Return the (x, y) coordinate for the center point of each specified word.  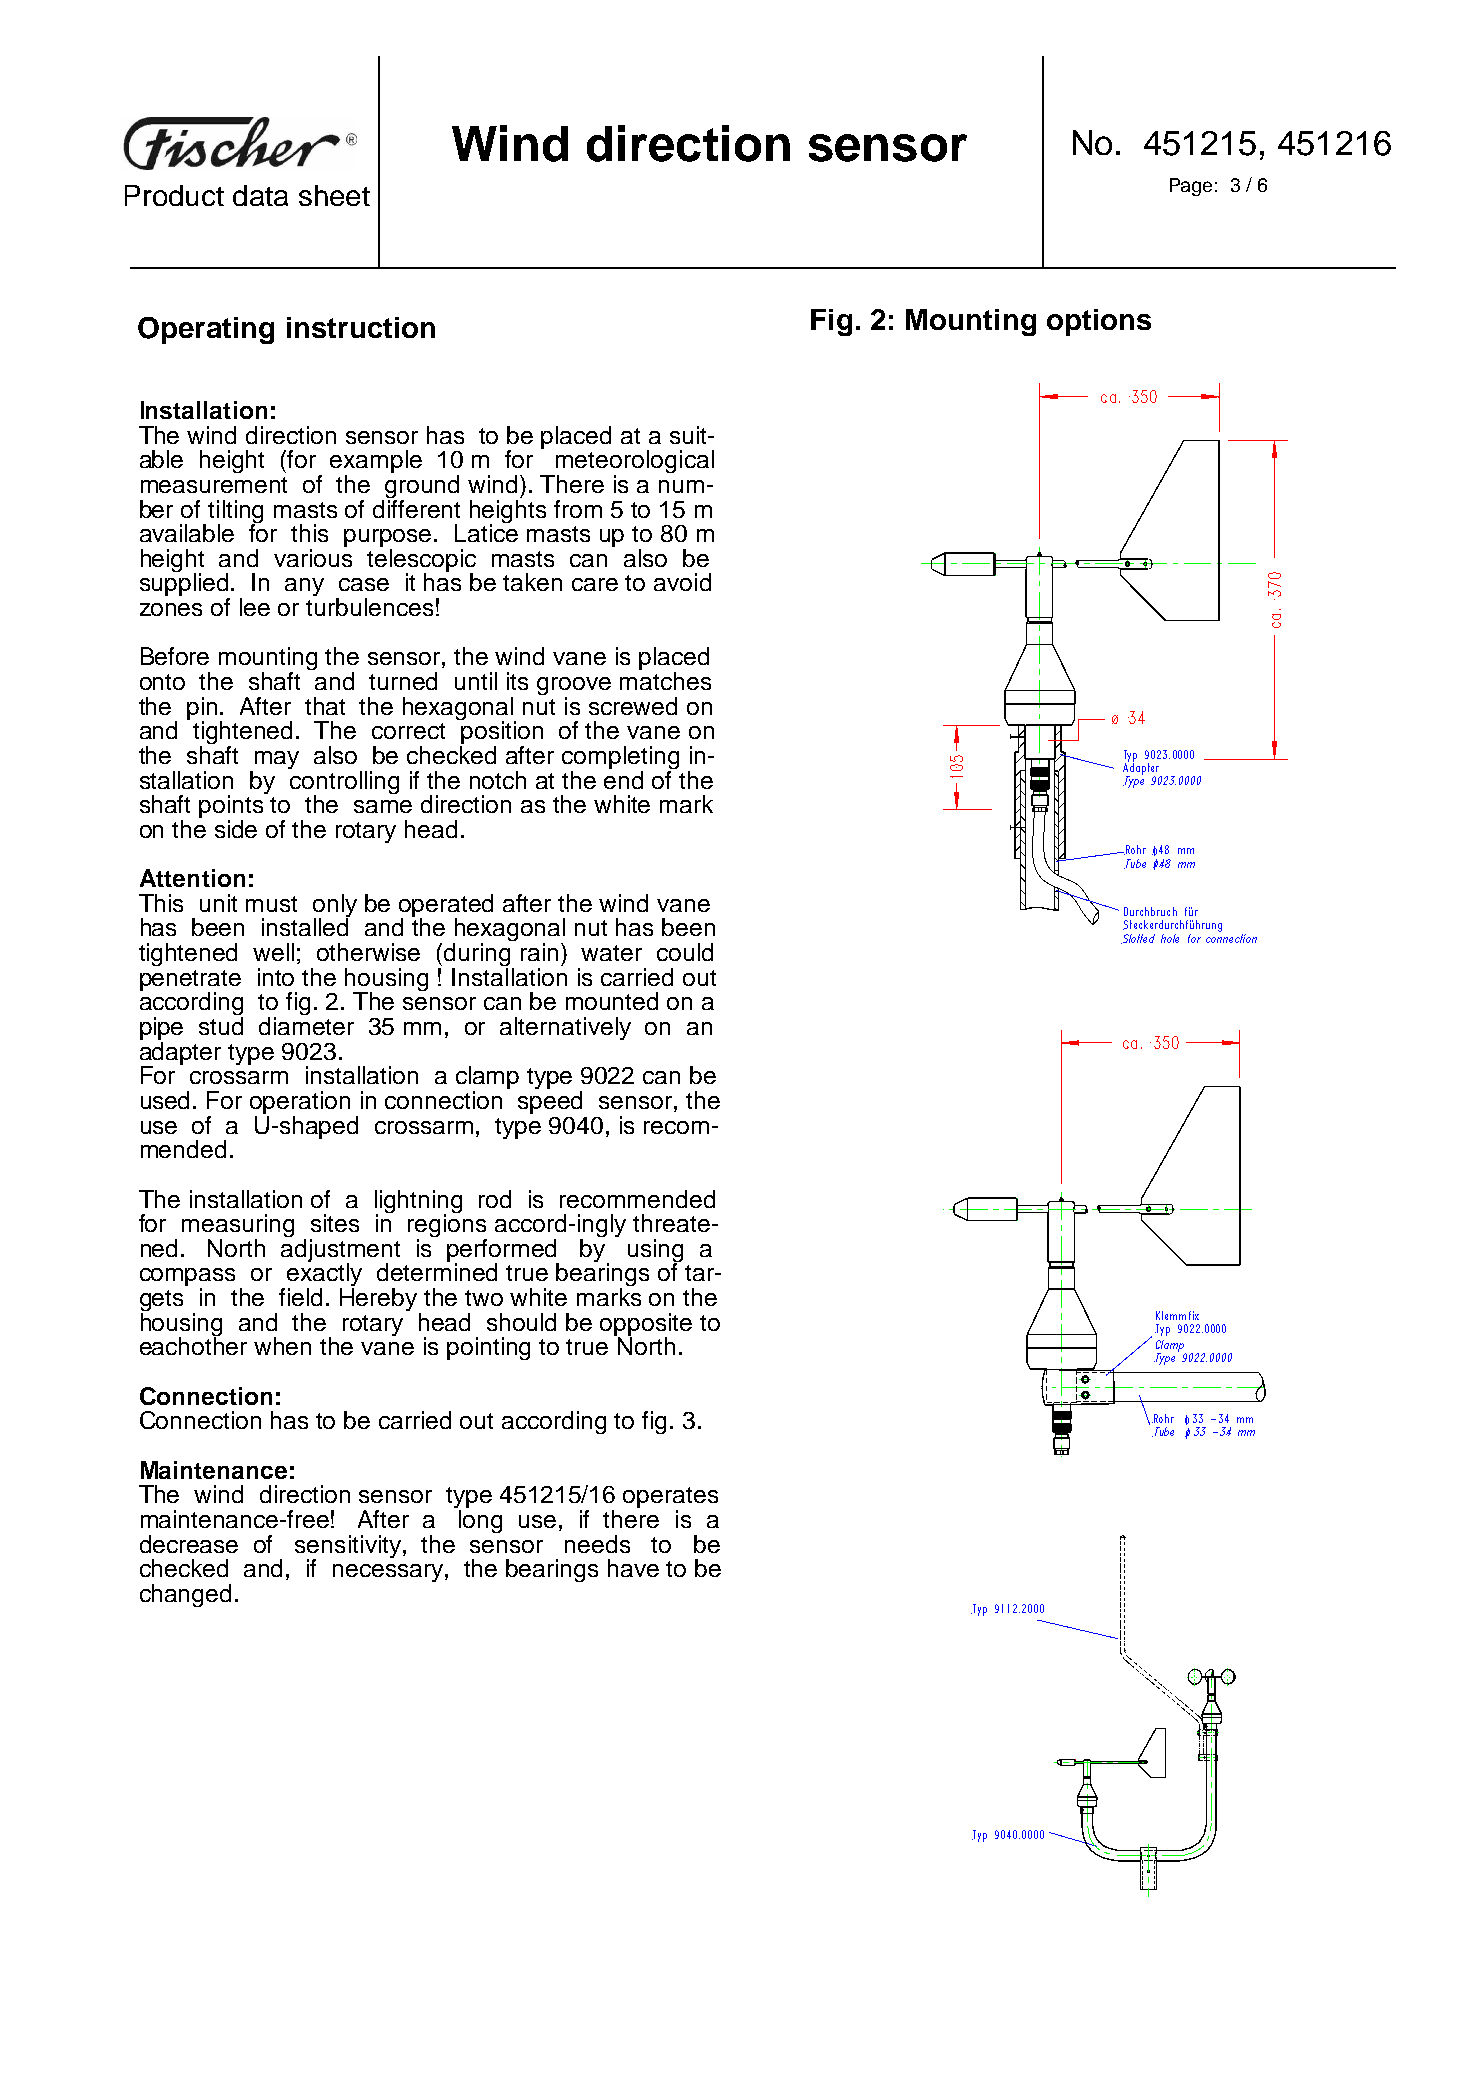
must (271, 904)
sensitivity (349, 1547)
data (260, 195)
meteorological (634, 463)
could (685, 952)
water (611, 953)
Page (1191, 187)
